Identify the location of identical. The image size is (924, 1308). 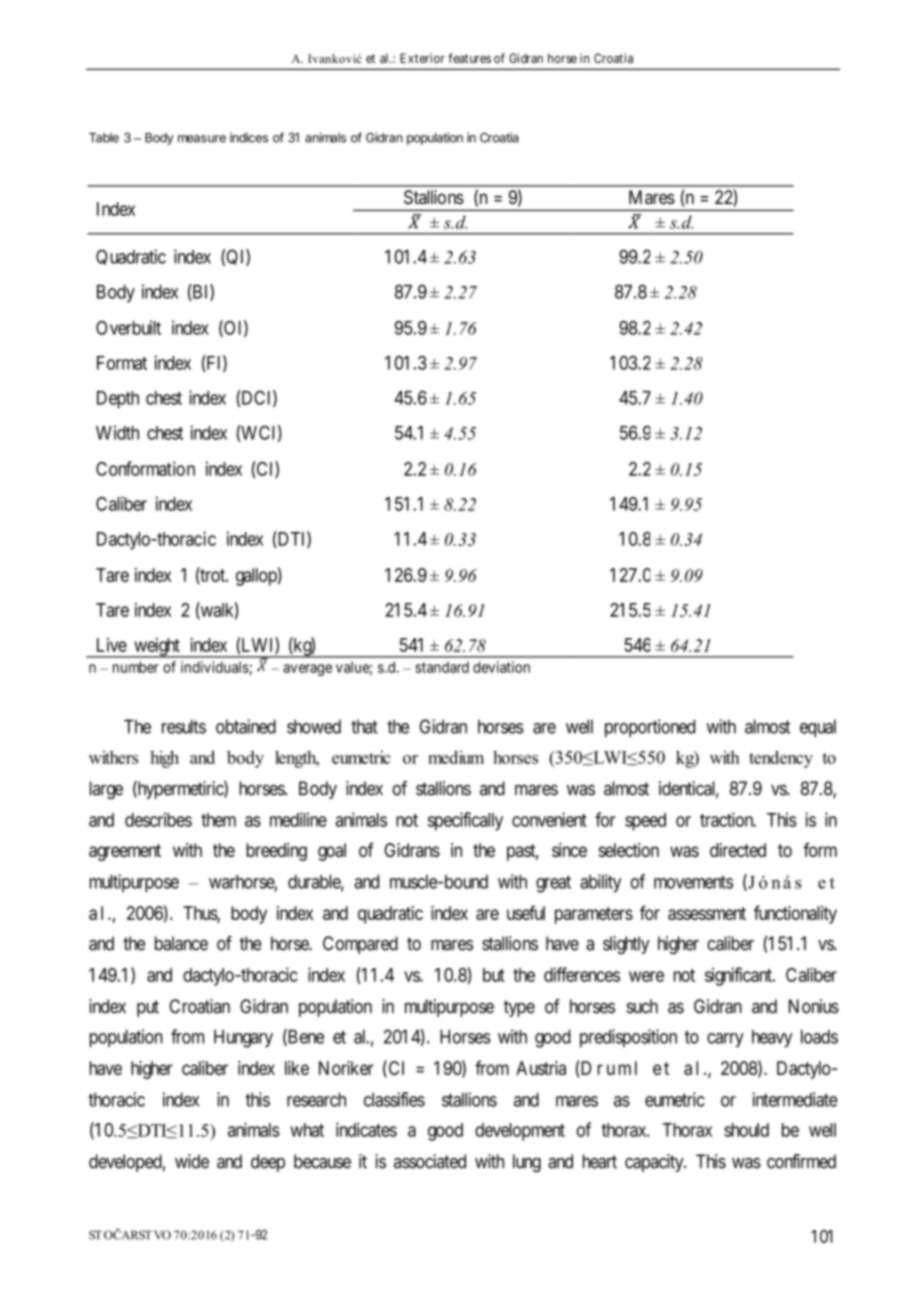
(689, 789).
